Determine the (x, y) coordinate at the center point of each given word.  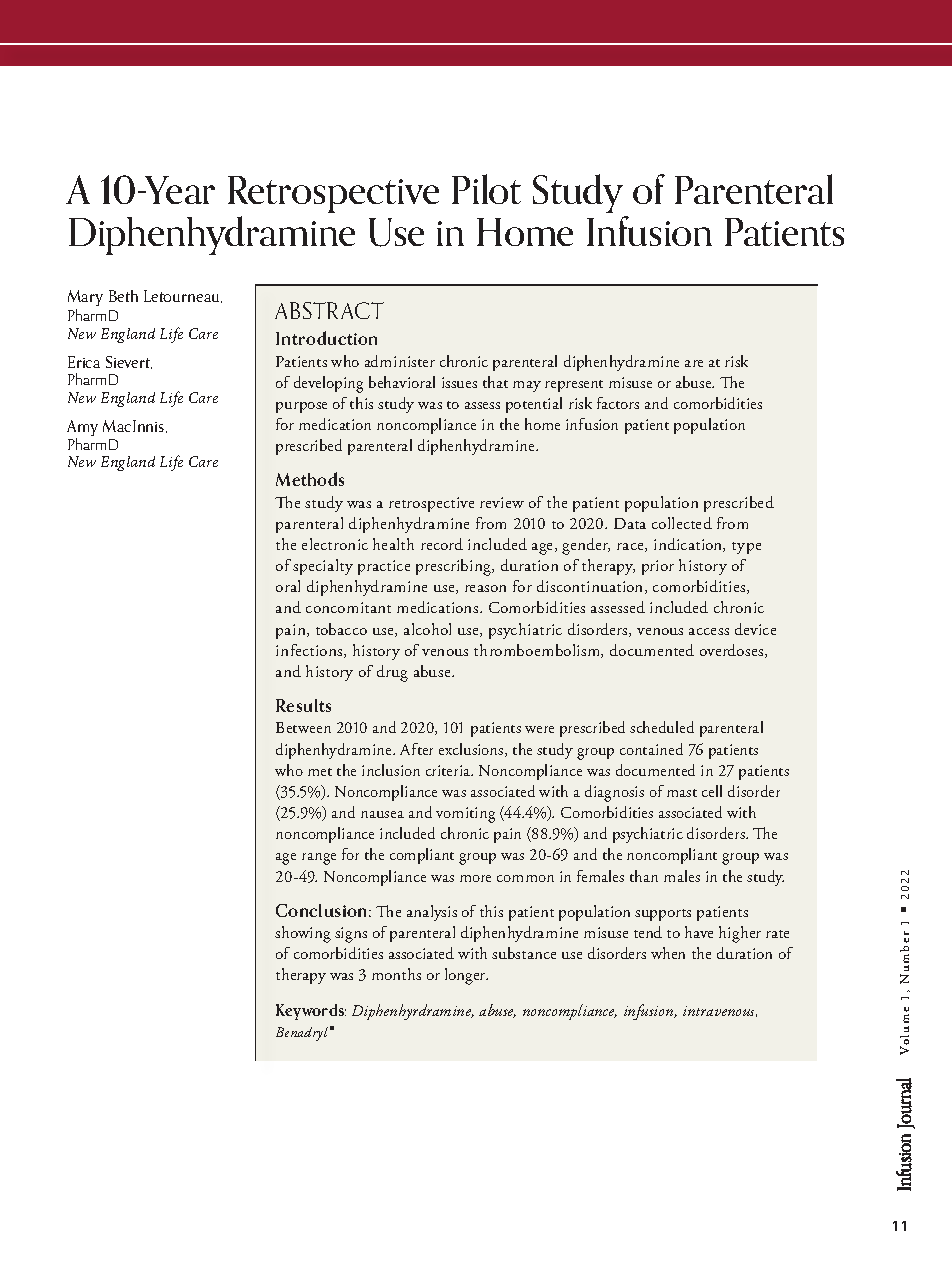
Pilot (486, 189)
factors (618, 403)
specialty (323, 567)
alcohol (427, 629)
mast (682, 793)
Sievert (129, 362)
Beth (123, 296)
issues (459, 382)
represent (574, 386)
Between (303, 727)
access (709, 631)
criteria (449, 770)
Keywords (311, 1012)
